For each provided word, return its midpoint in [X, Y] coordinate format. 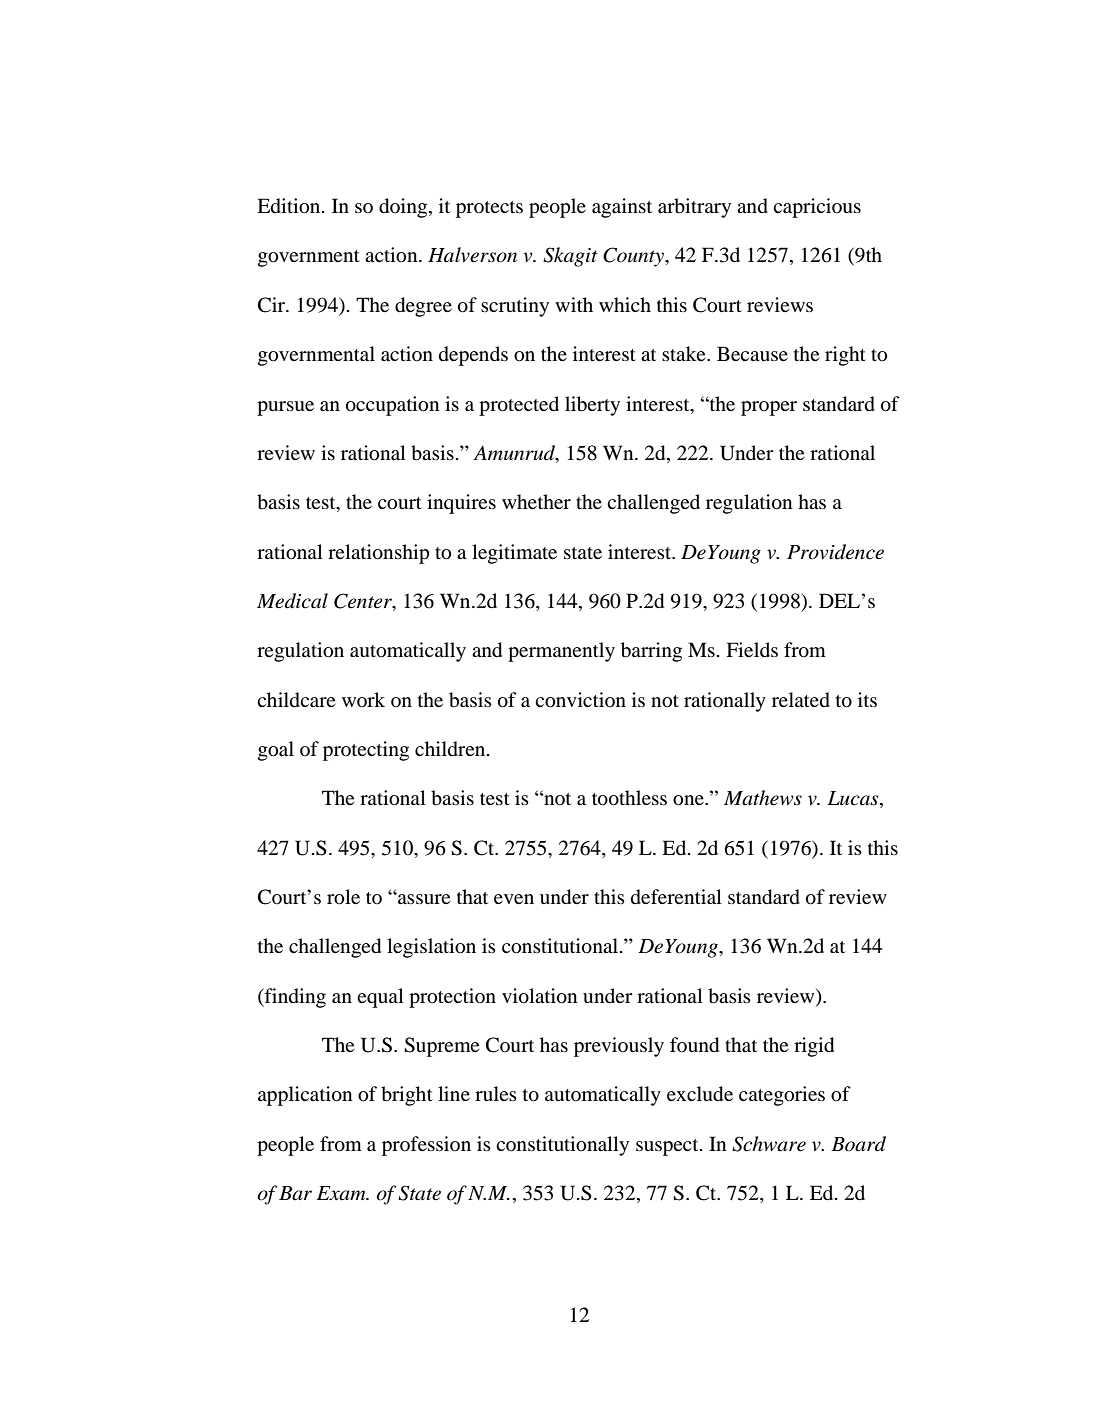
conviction [580, 700]
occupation [392, 406]
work [363, 699]
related [801, 700]
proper [769, 408]
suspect [668, 1147]
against [622, 208]
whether [536, 501]
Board [858, 1144]
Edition [290, 206]
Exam [342, 1193]
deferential [676, 897]
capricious [817, 208]
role [343, 897]
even [514, 899]
